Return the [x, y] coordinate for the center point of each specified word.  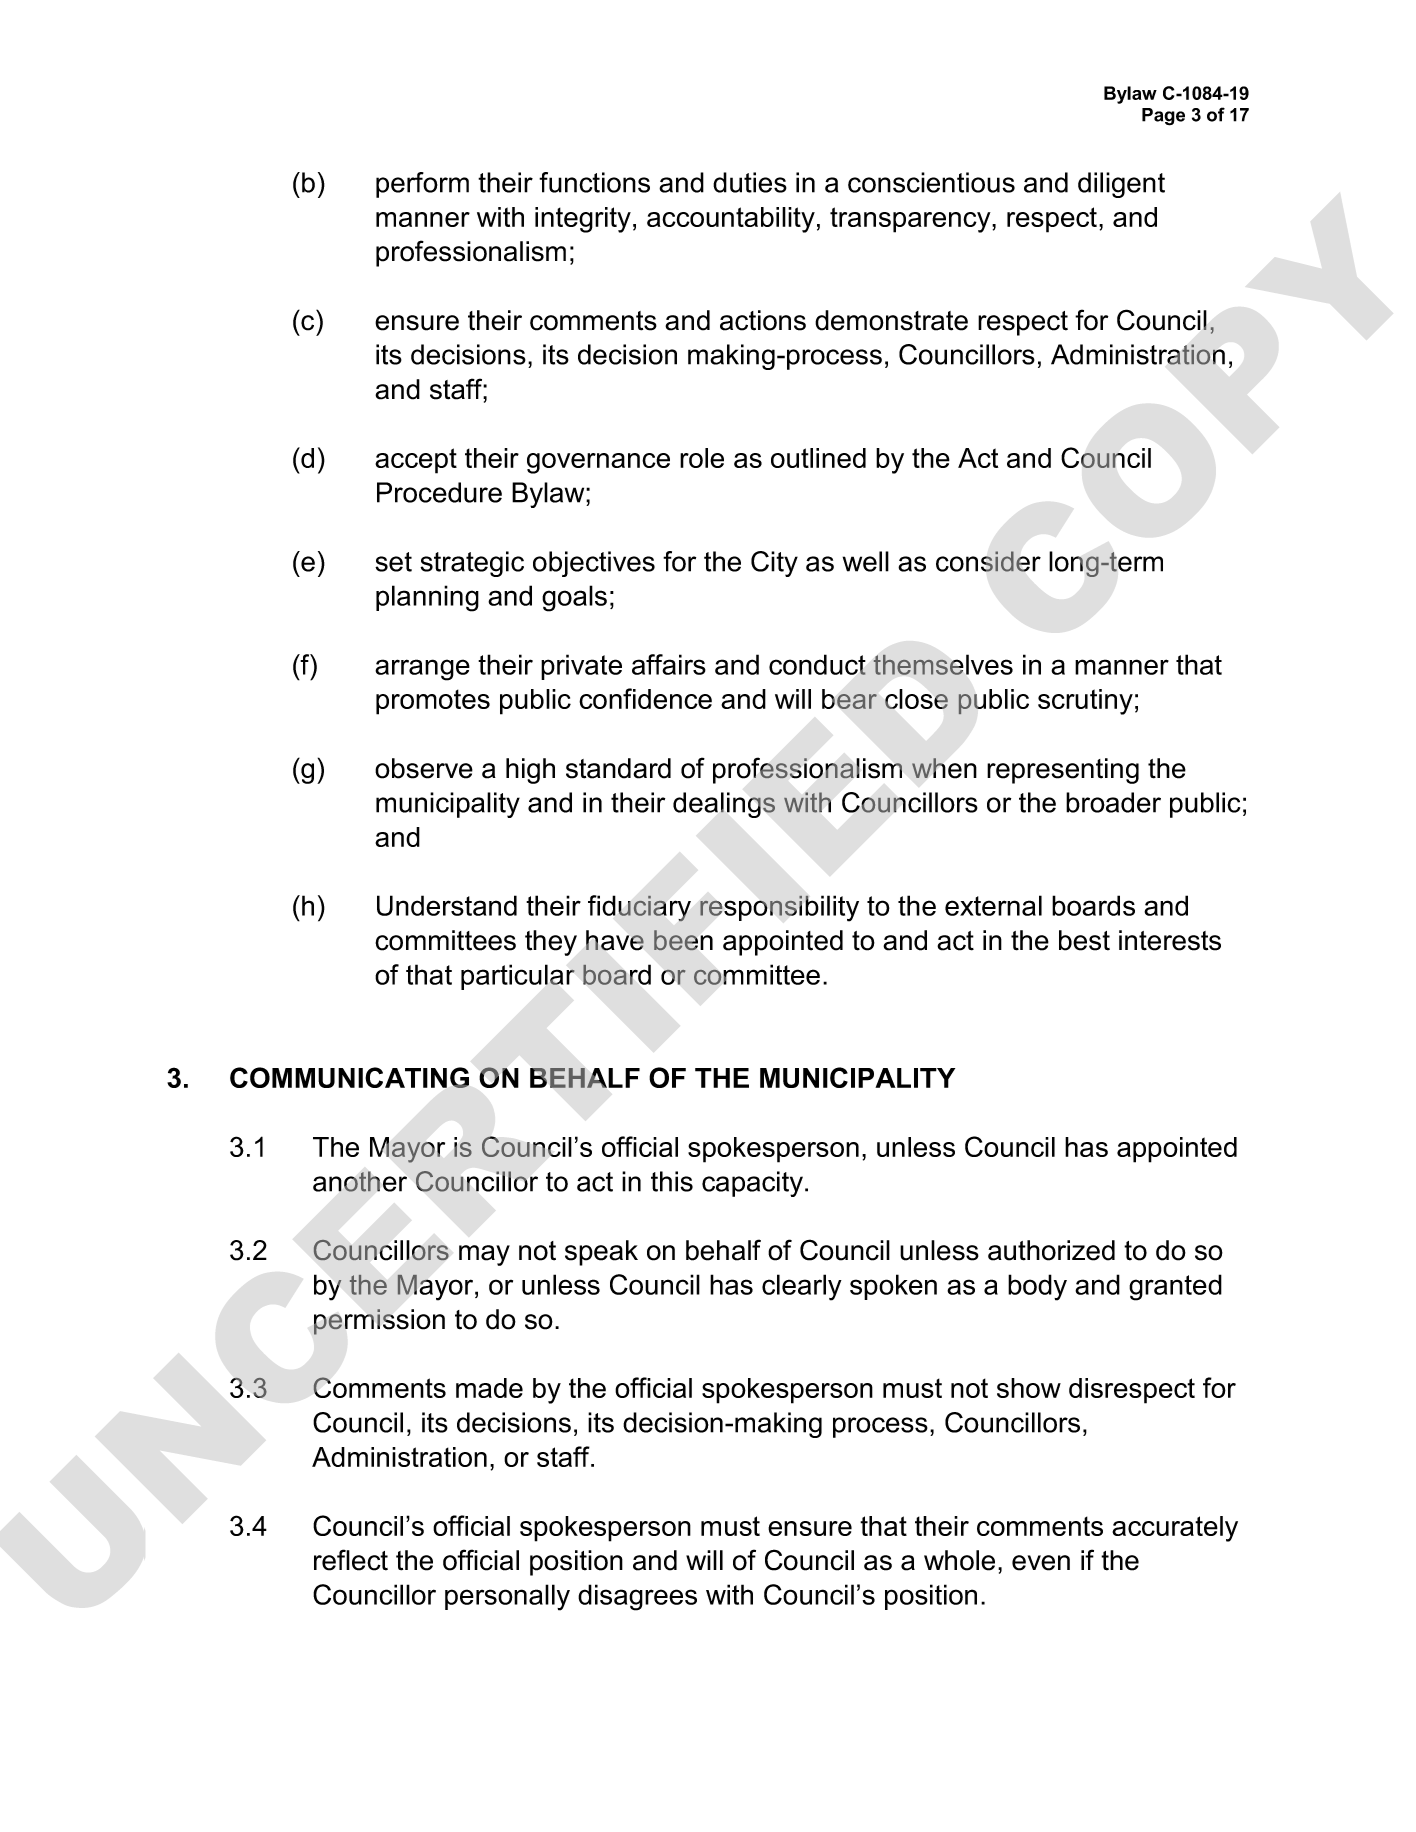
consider [988, 561]
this [672, 1181]
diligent [1121, 185]
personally [507, 1597]
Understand [447, 905]
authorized [1051, 1250]
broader [1113, 802]
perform [422, 185]
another [360, 1181]
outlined [818, 458]
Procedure [439, 492]
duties [750, 182]
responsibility [779, 908]
